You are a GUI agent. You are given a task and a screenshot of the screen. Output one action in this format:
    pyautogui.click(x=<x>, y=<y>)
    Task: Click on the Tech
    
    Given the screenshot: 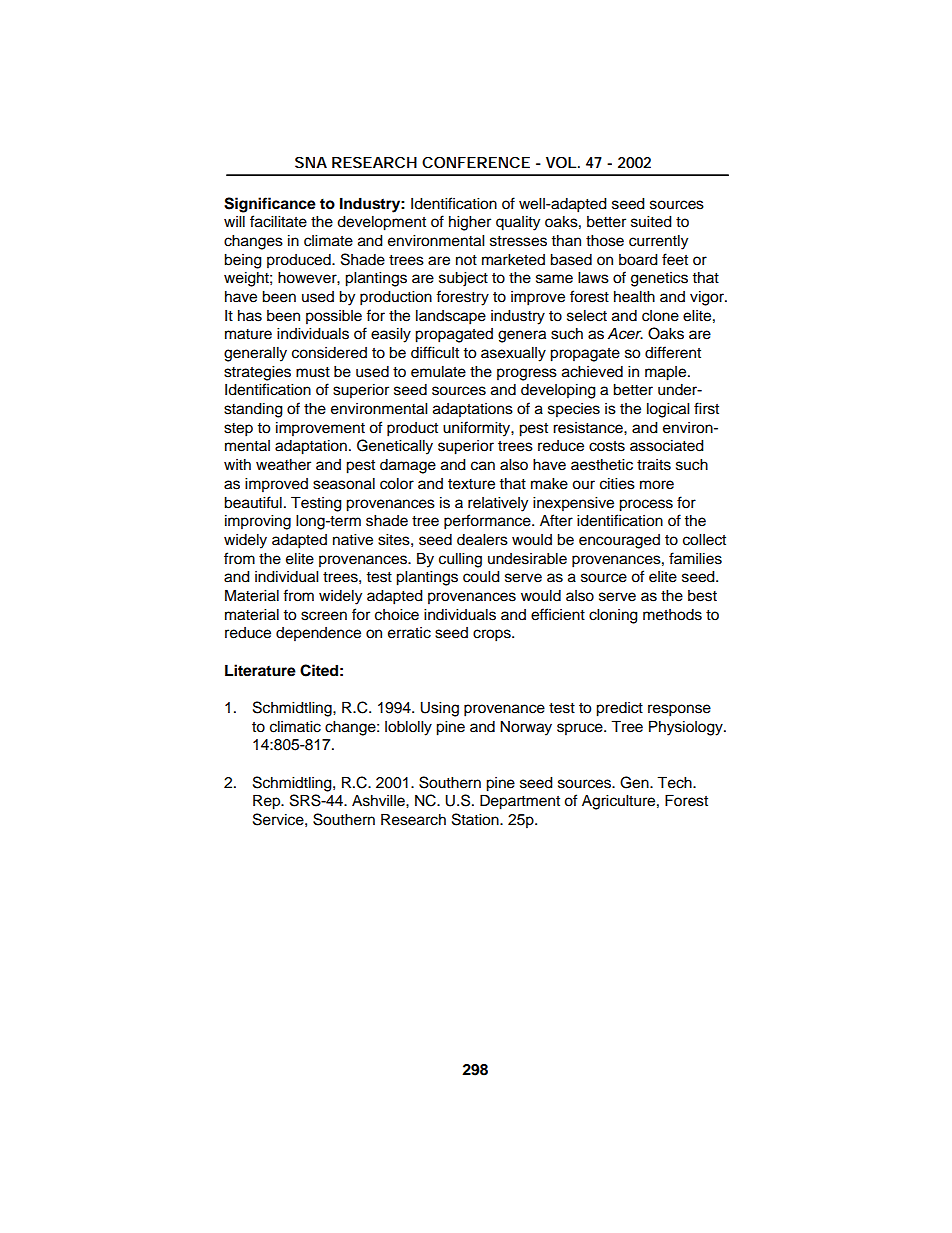 What is the action you would take?
    pyautogui.click(x=675, y=782)
